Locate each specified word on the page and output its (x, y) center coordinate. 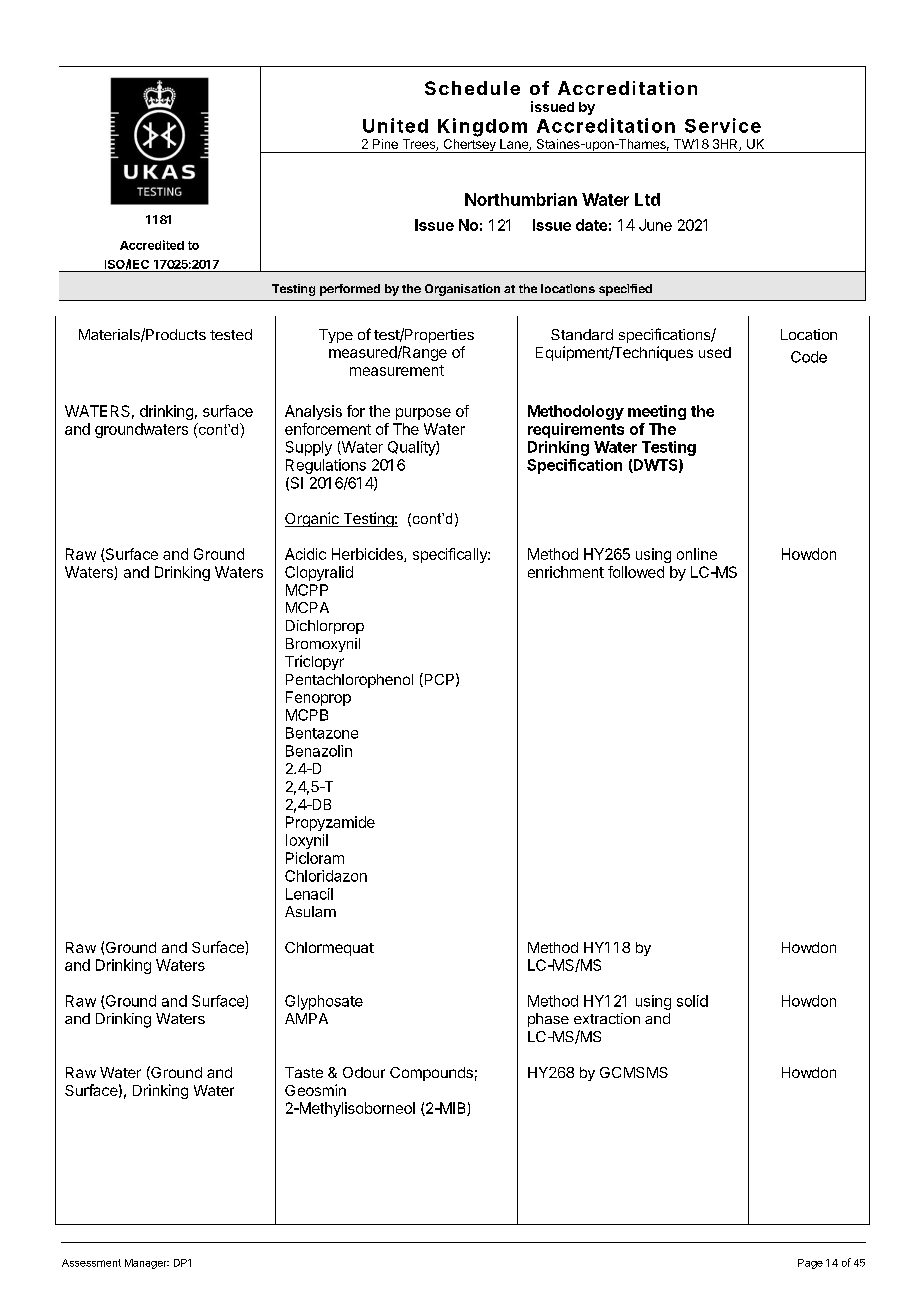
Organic (313, 519)
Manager (147, 1264)
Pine (385, 144)
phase (548, 1020)
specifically (451, 555)
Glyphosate (324, 1002)
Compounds (431, 1074)
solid (692, 1001)
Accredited (152, 245)
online (697, 554)
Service (723, 125)
